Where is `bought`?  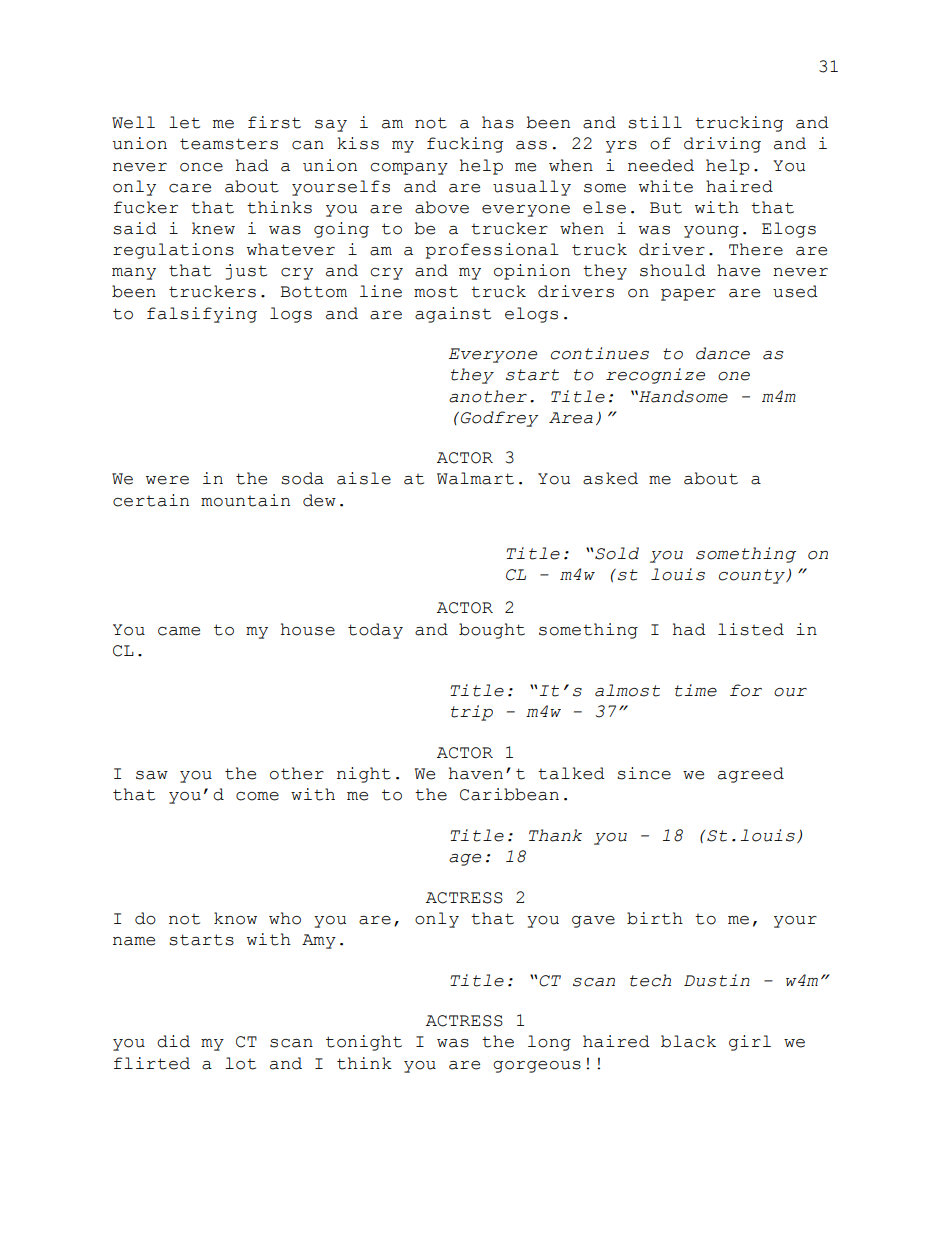 bought is located at coordinates (492, 631).
